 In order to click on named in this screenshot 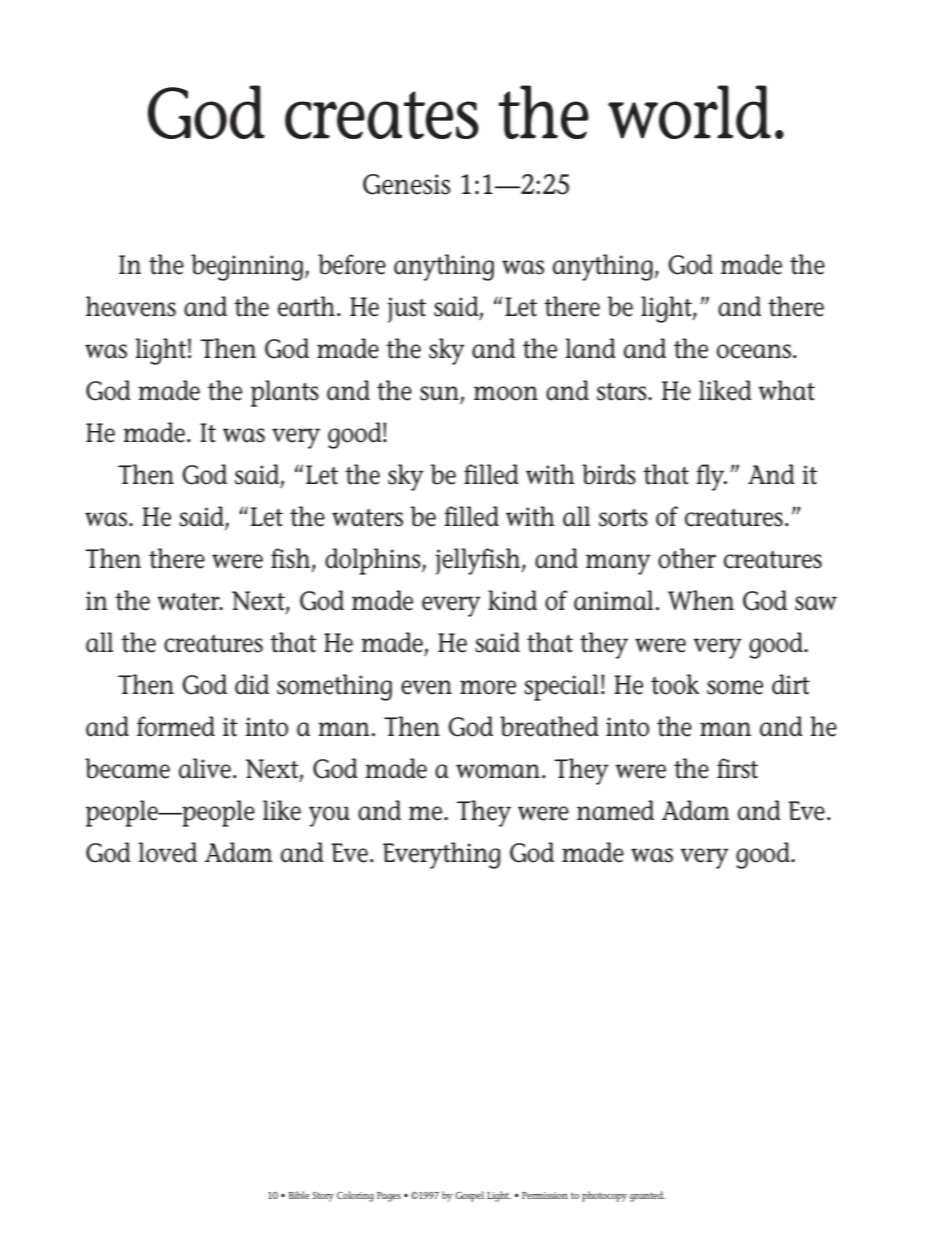, I will do `click(615, 810)`.
